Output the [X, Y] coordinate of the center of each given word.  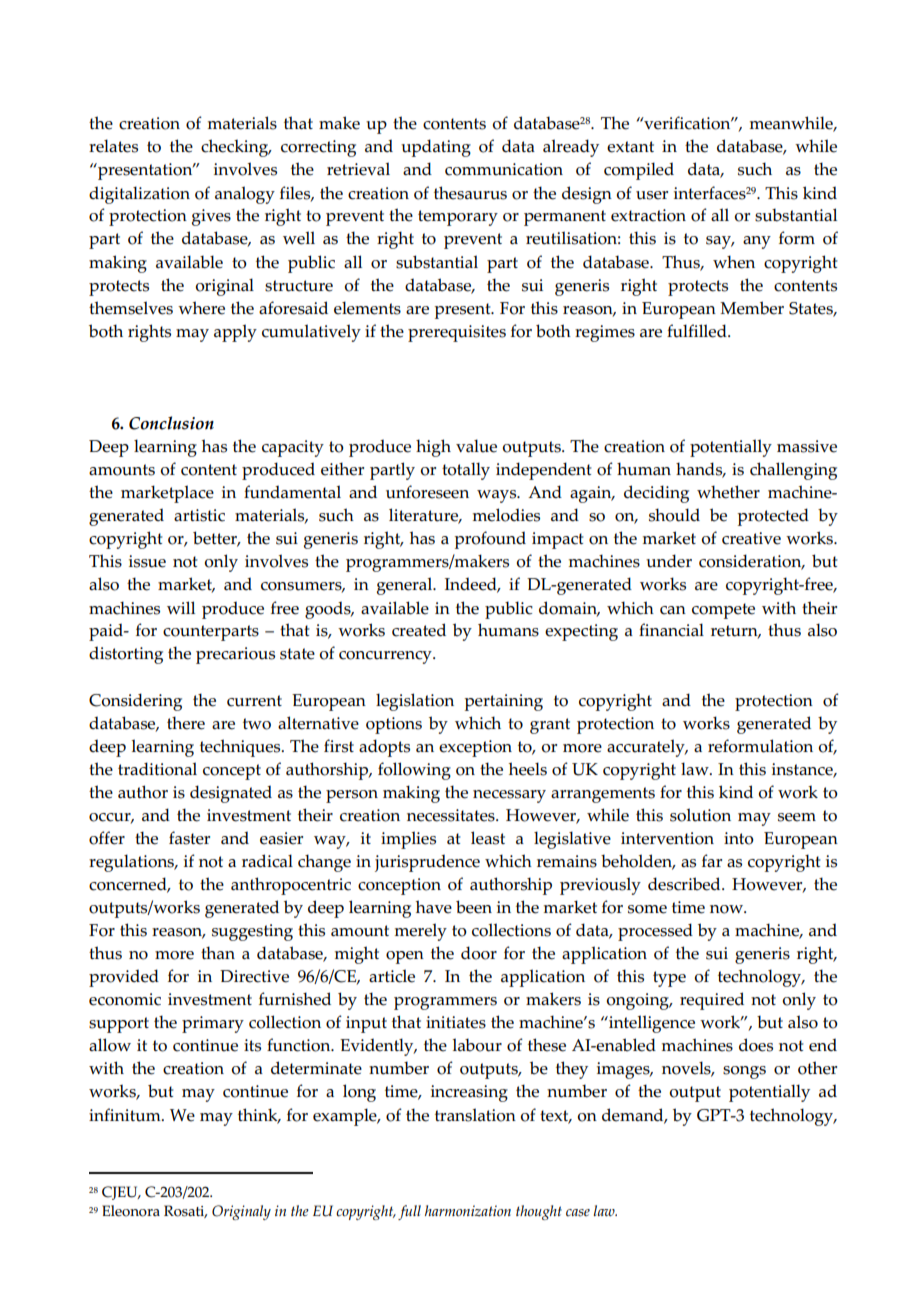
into [739, 838]
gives [211, 217]
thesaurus [470, 193]
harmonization [468, 1211]
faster [189, 838]
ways [498, 496]
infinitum [126, 1115]
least [488, 838]
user [652, 195]
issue [147, 561]
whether [728, 492]
